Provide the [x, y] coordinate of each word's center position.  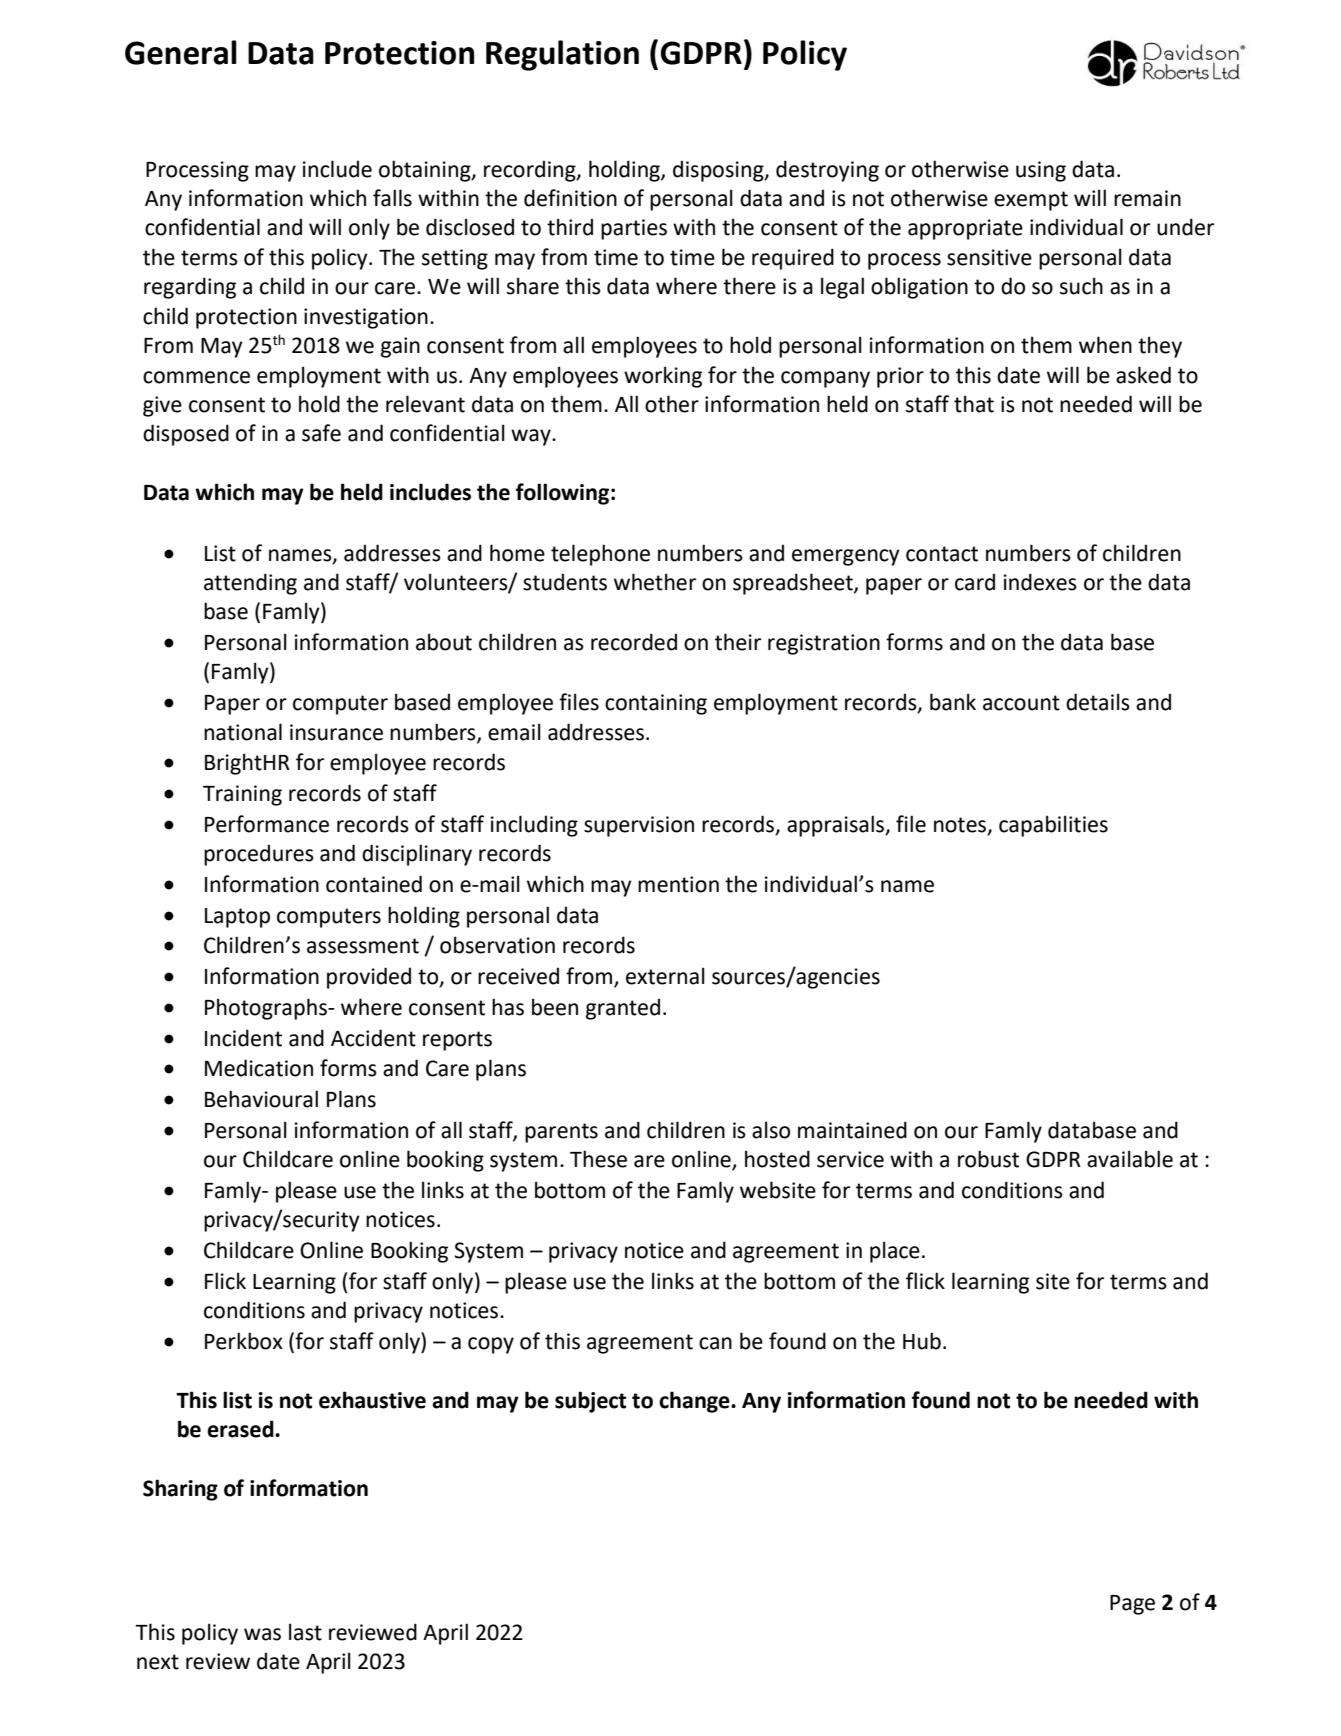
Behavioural [261, 1099]
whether [655, 582]
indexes [1040, 582]
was [262, 1634]
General [181, 52]
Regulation [562, 55]
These [598, 1159]
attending [250, 584]
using [1041, 171]
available [1130, 1159]
